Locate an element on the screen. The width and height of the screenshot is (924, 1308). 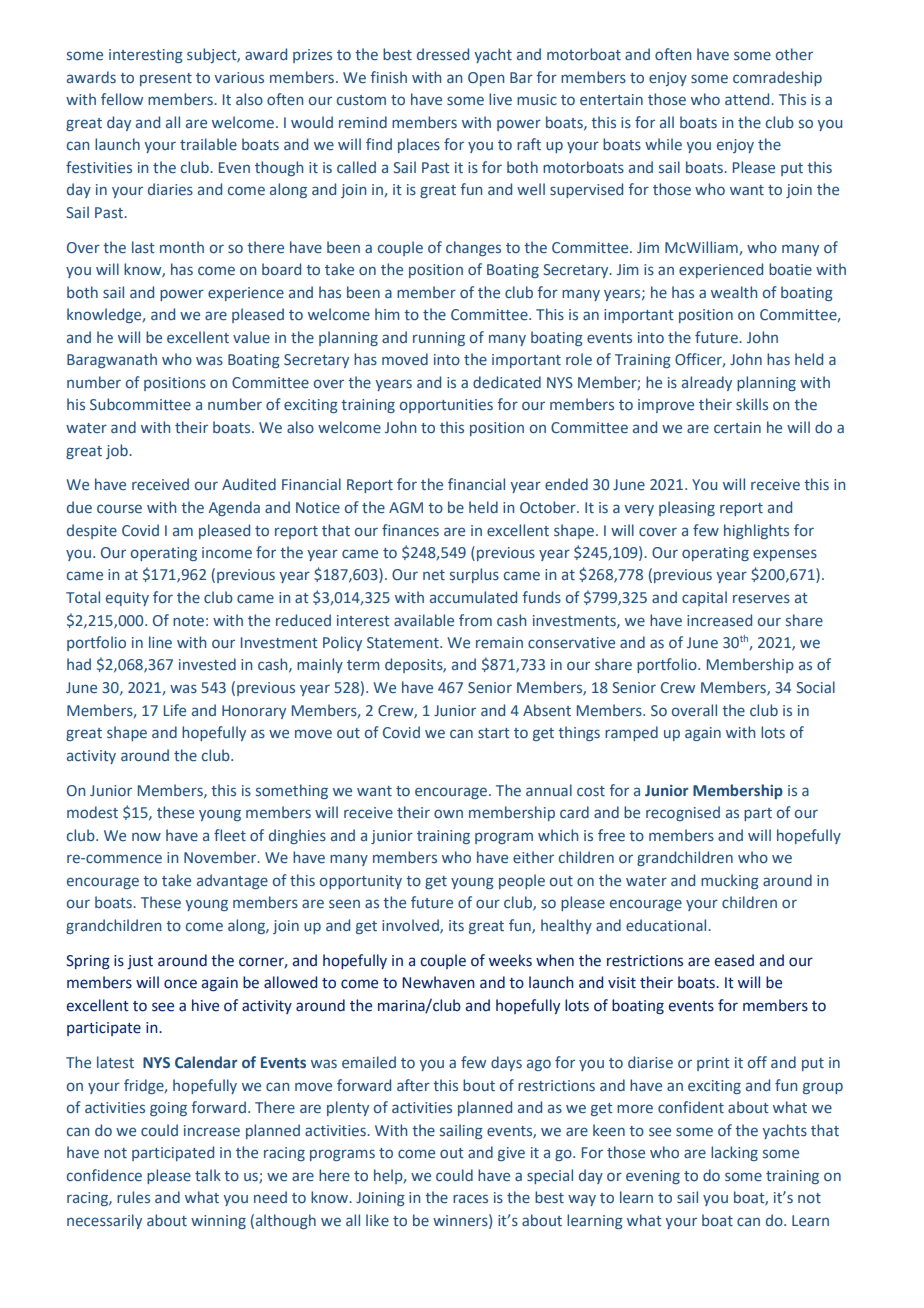
Open is located at coordinates (486, 79).
